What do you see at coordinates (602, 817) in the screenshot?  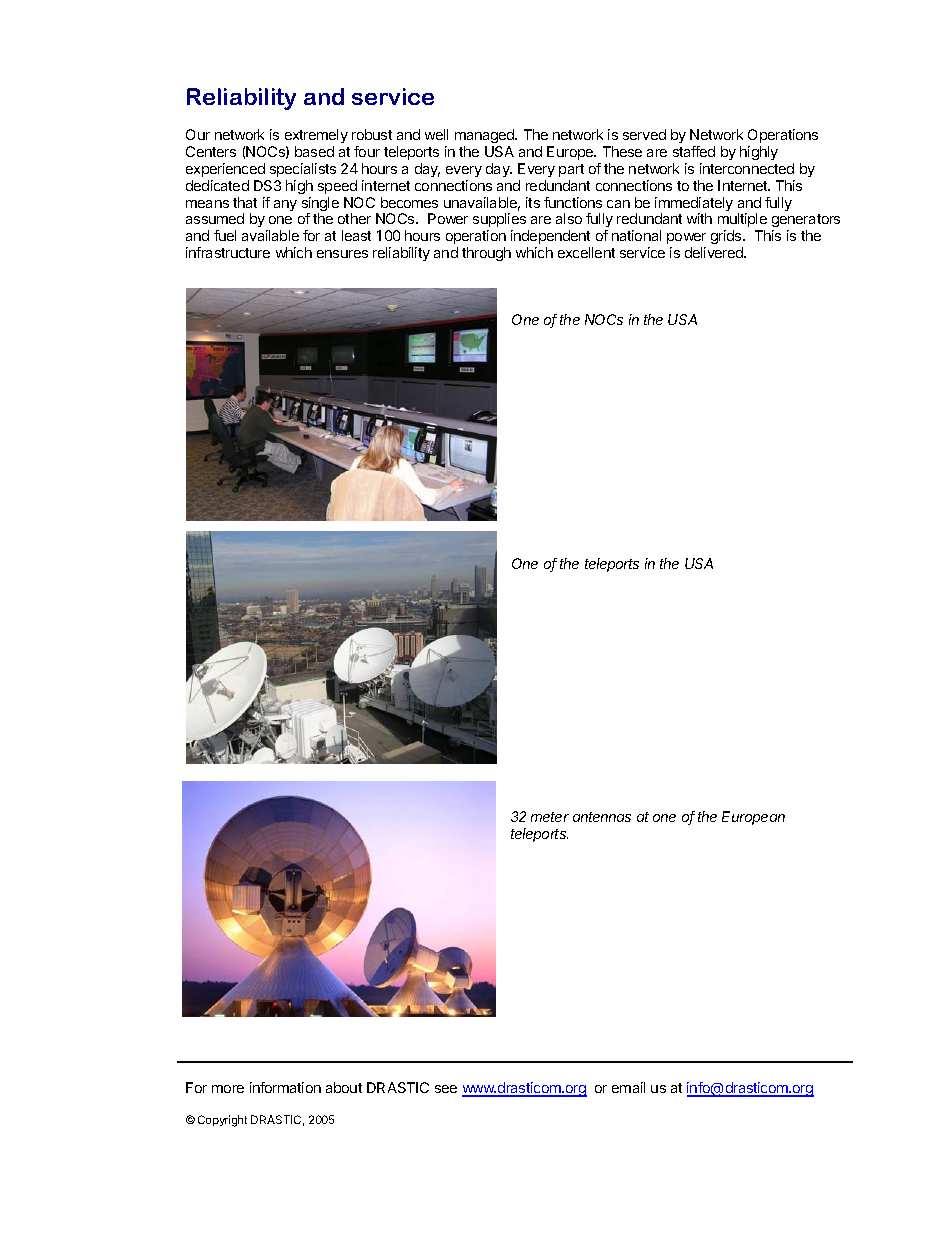 I see `antennas` at bounding box center [602, 817].
